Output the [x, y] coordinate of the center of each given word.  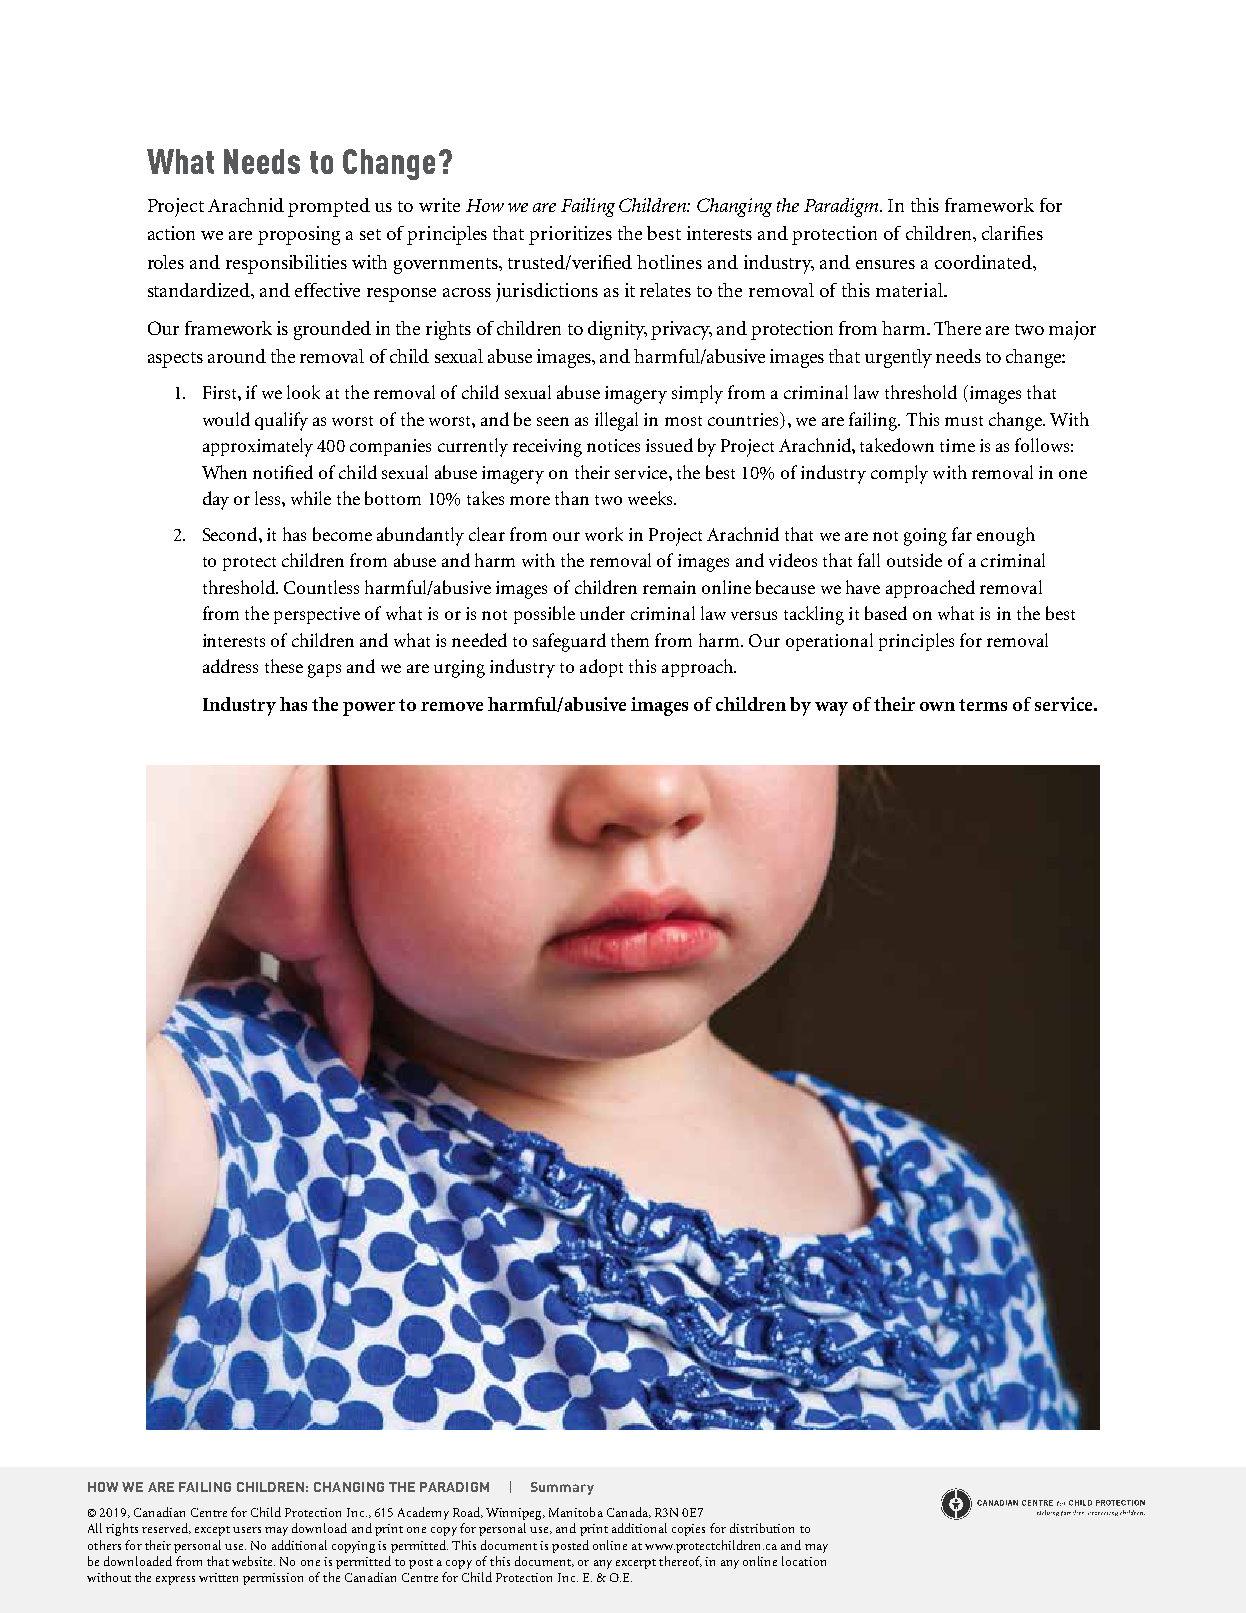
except [212, 1531]
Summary [562, 1488]
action [171, 233]
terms [983, 705]
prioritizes [570, 235]
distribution [762, 1528]
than [572, 498]
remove [452, 706]
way [831, 709]
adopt [601, 668]
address [230, 666]
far [962, 534]
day [216, 500]
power [369, 709]
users [247, 1530]
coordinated [985, 263]
